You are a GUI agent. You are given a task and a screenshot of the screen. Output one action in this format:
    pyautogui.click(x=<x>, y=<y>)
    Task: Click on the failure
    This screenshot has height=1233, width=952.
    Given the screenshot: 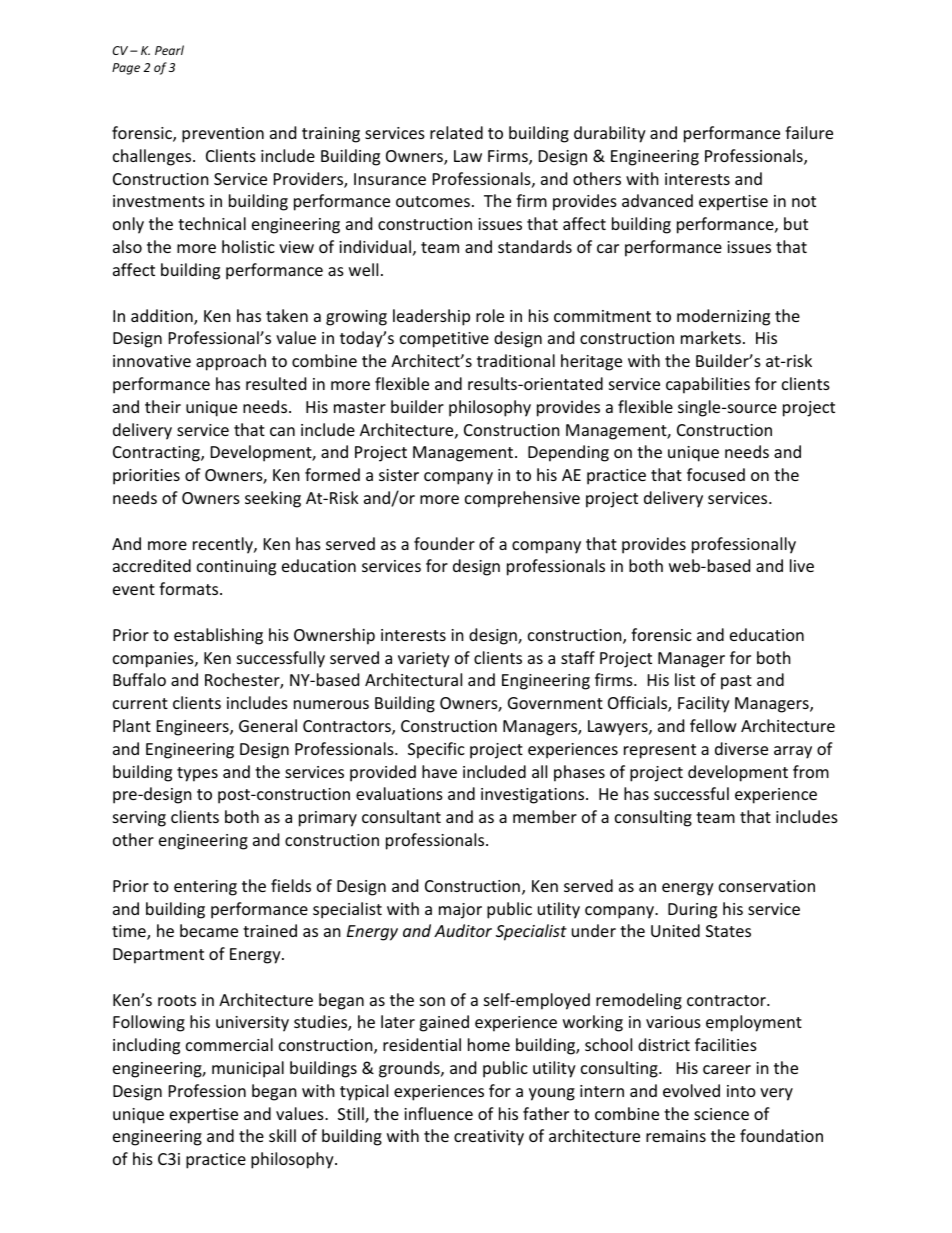 What is the action you would take?
    pyautogui.click(x=809, y=132)
